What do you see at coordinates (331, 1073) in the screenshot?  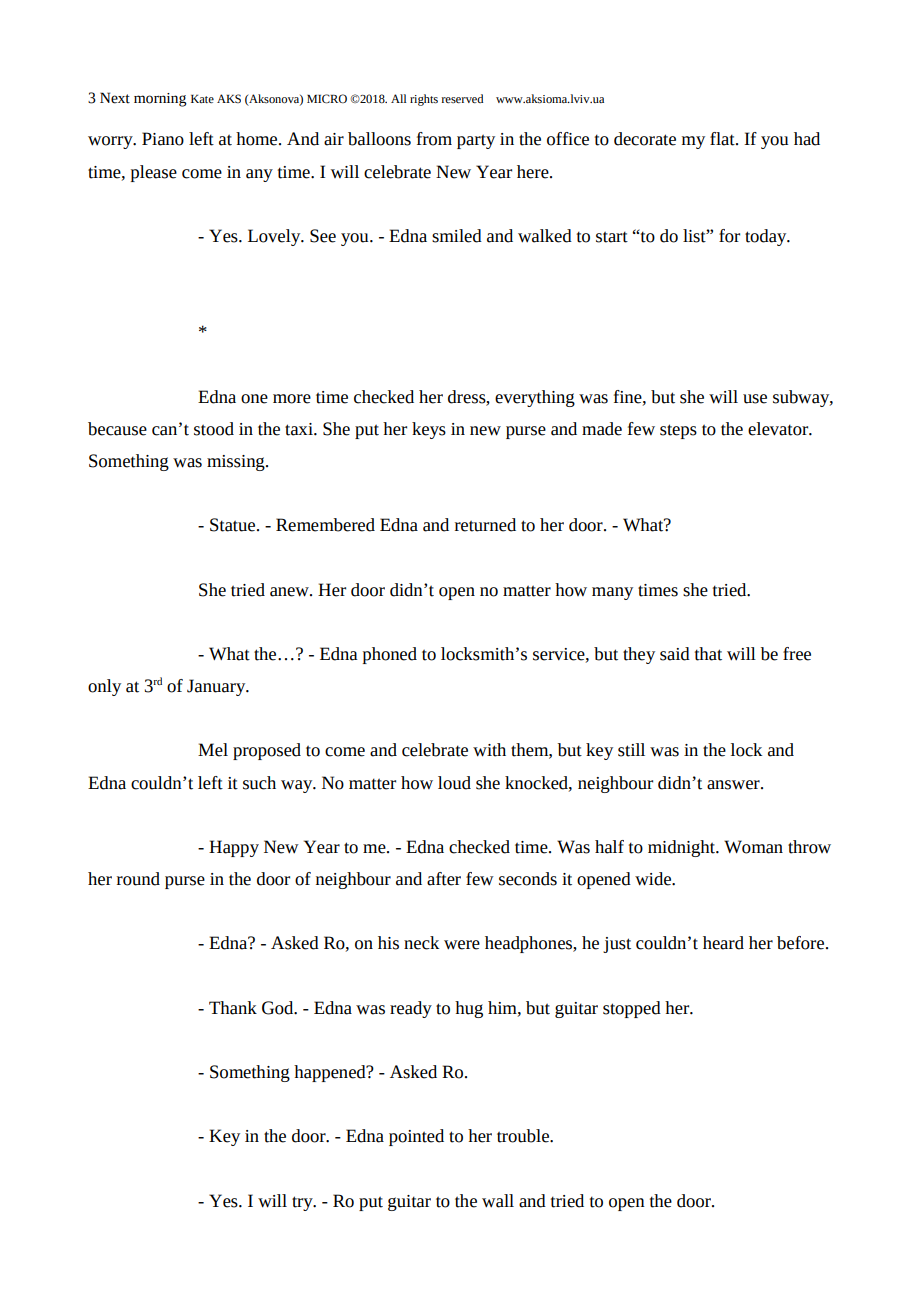 I see `happened` at bounding box center [331, 1073].
